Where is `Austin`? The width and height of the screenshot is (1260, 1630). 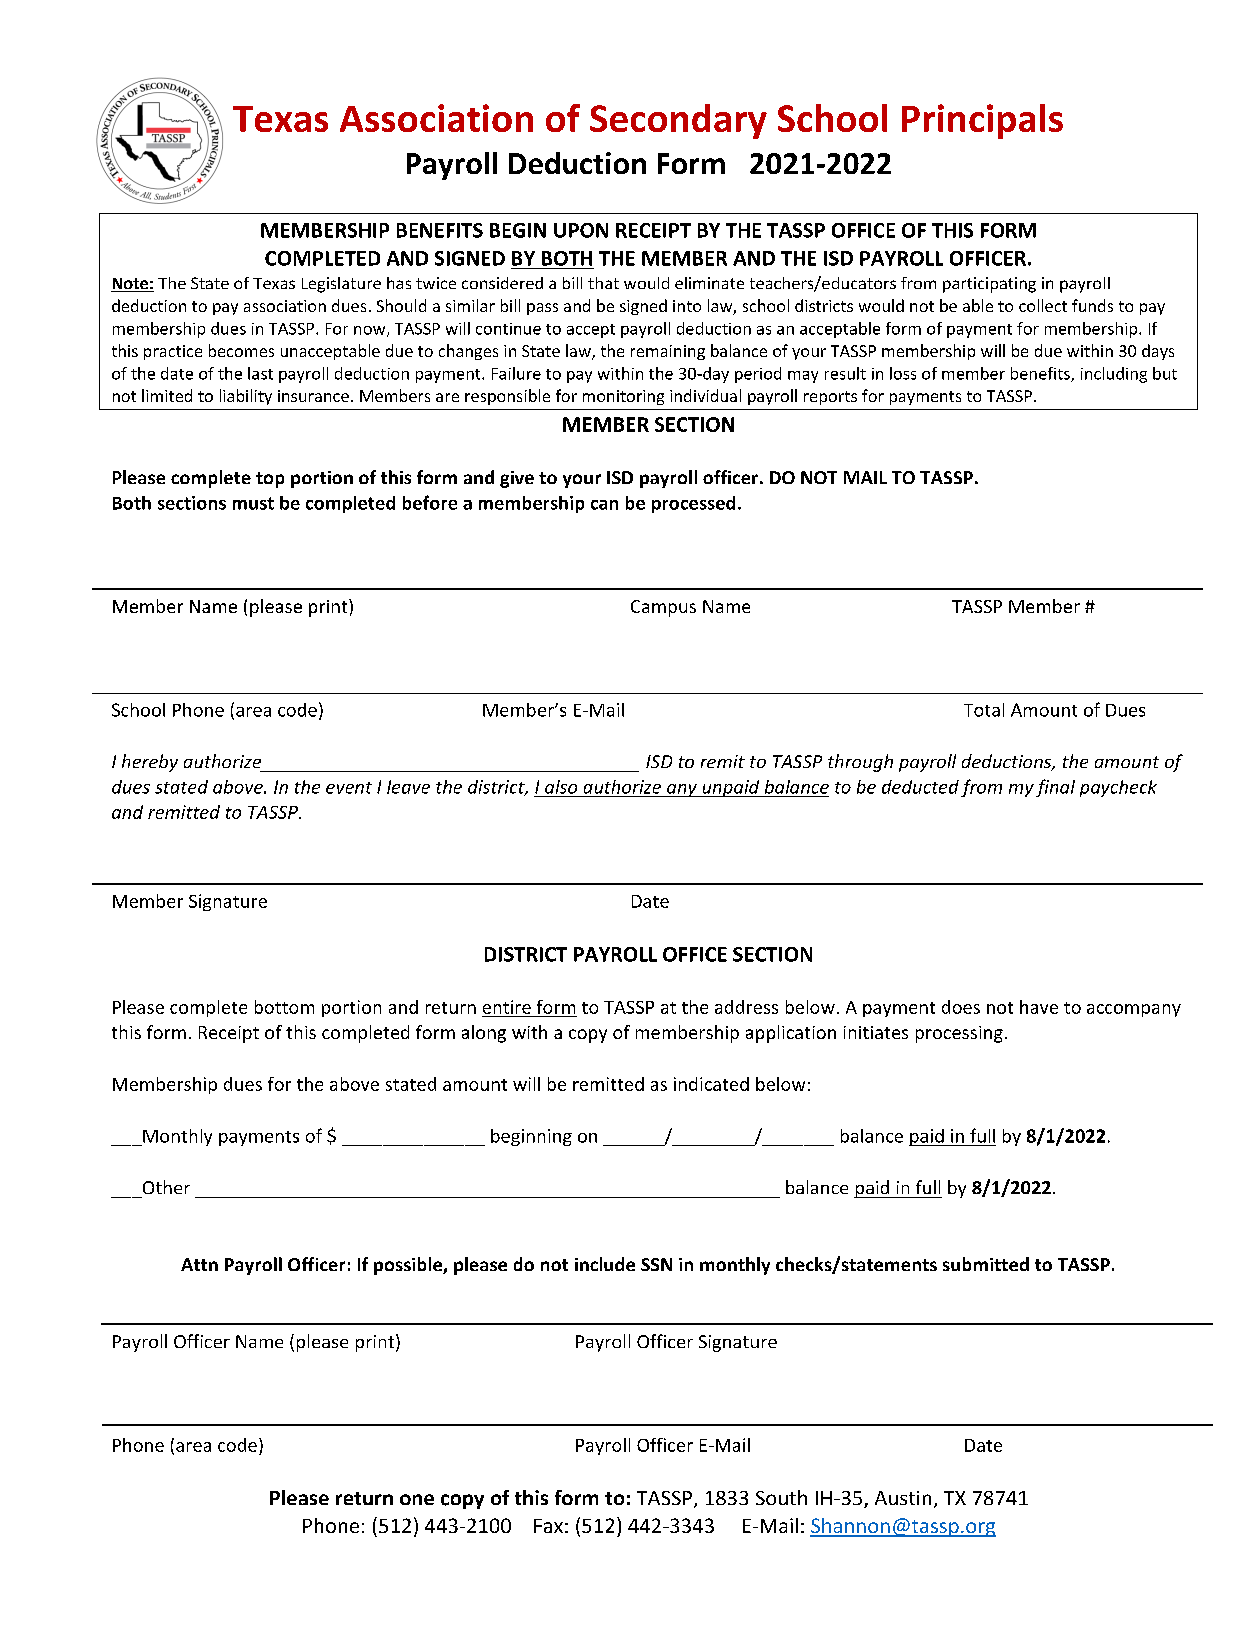 Austin is located at coordinates (903, 1498).
